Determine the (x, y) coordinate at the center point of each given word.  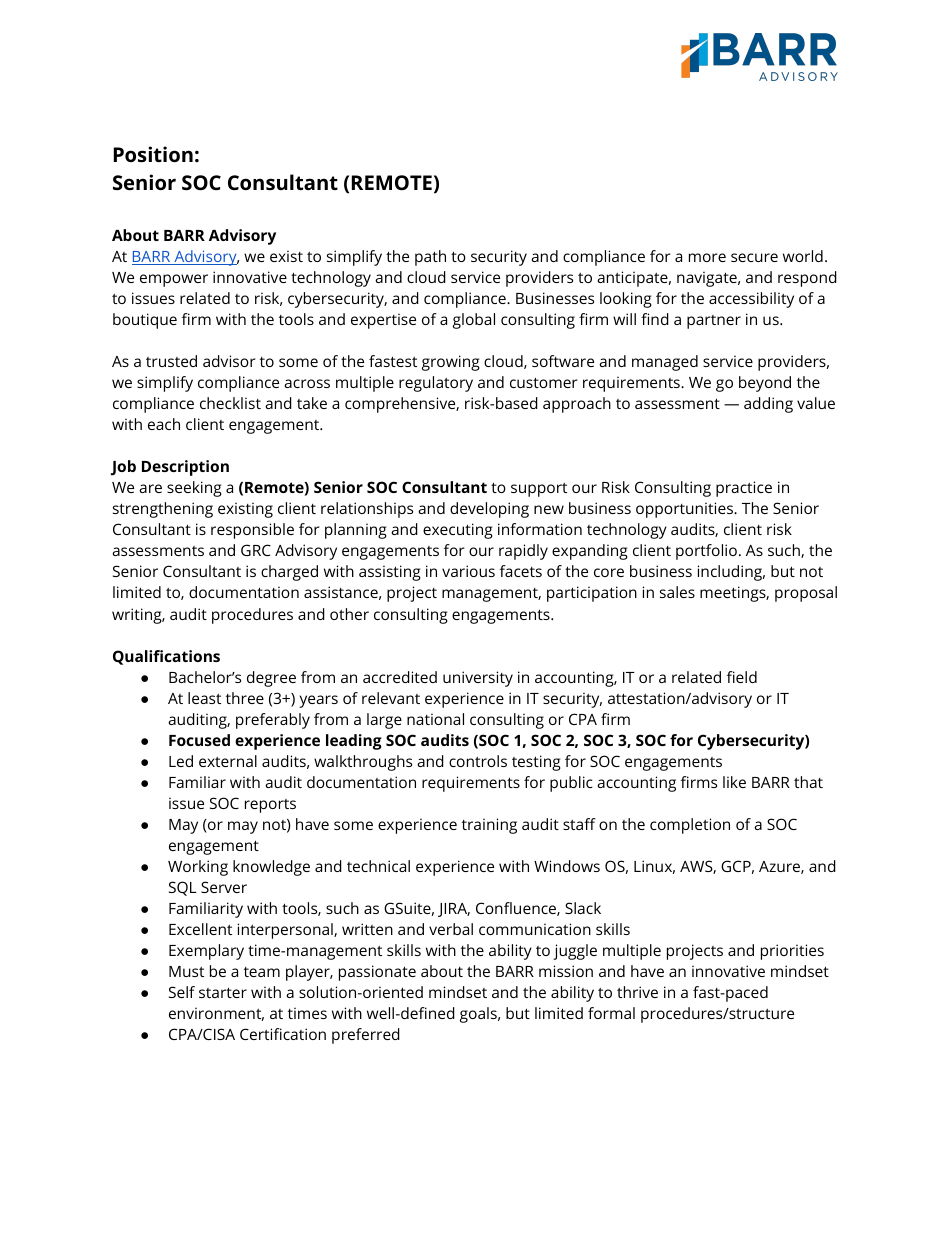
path (430, 258)
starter (223, 992)
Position (153, 154)
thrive (637, 992)
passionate (377, 973)
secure (754, 257)
